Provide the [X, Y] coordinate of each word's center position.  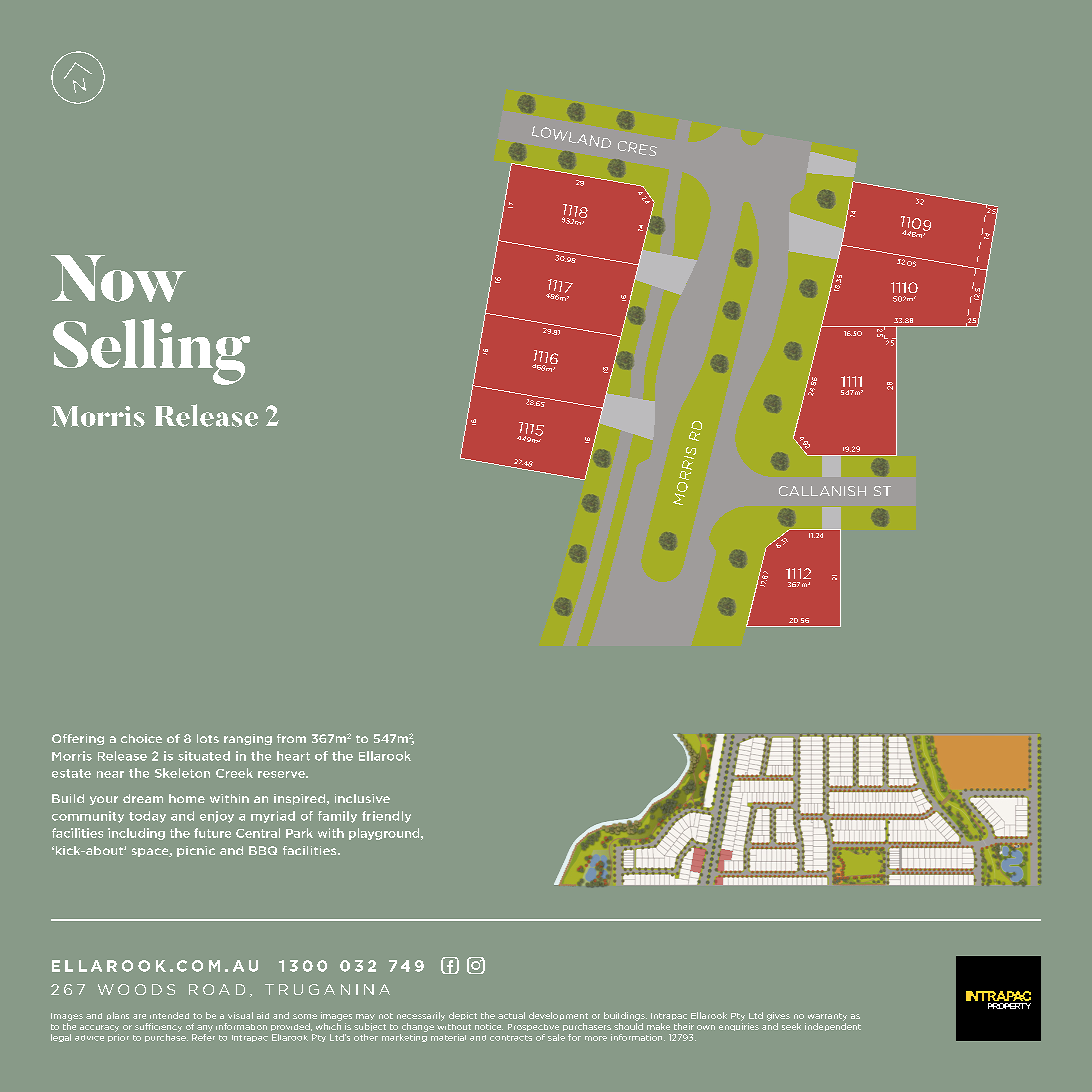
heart [293, 756]
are [139, 1016]
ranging [248, 739]
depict [463, 1016]
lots [208, 738]
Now [118, 278]
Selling [151, 352]
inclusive [362, 798]
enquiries [739, 1027]
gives [778, 1016]
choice [141, 738]
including [136, 834]
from [291, 738]
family [337, 817]
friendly [386, 817]
